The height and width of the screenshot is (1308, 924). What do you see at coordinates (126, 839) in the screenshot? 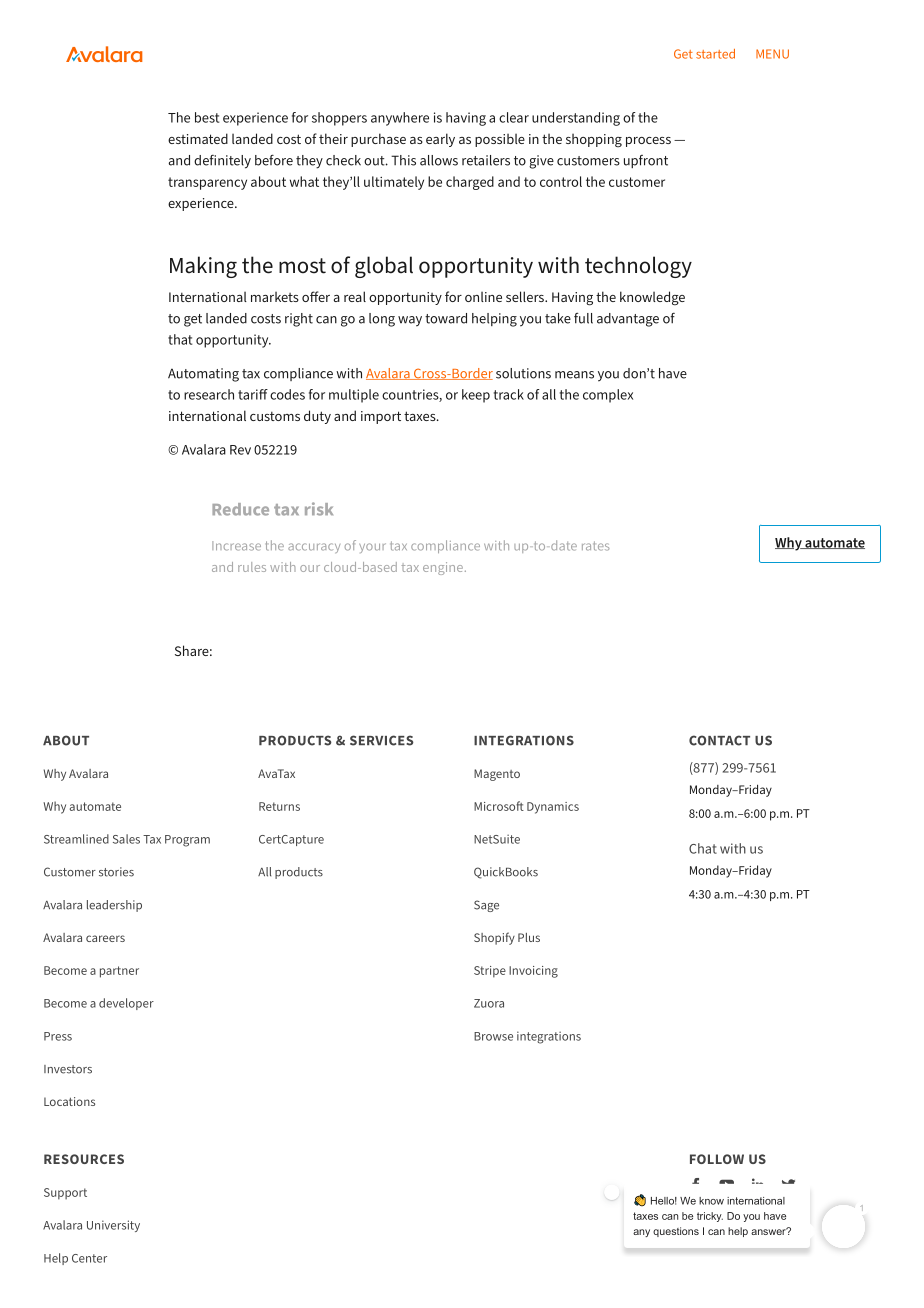
I see `Sales` at bounding box center [126, 839].
